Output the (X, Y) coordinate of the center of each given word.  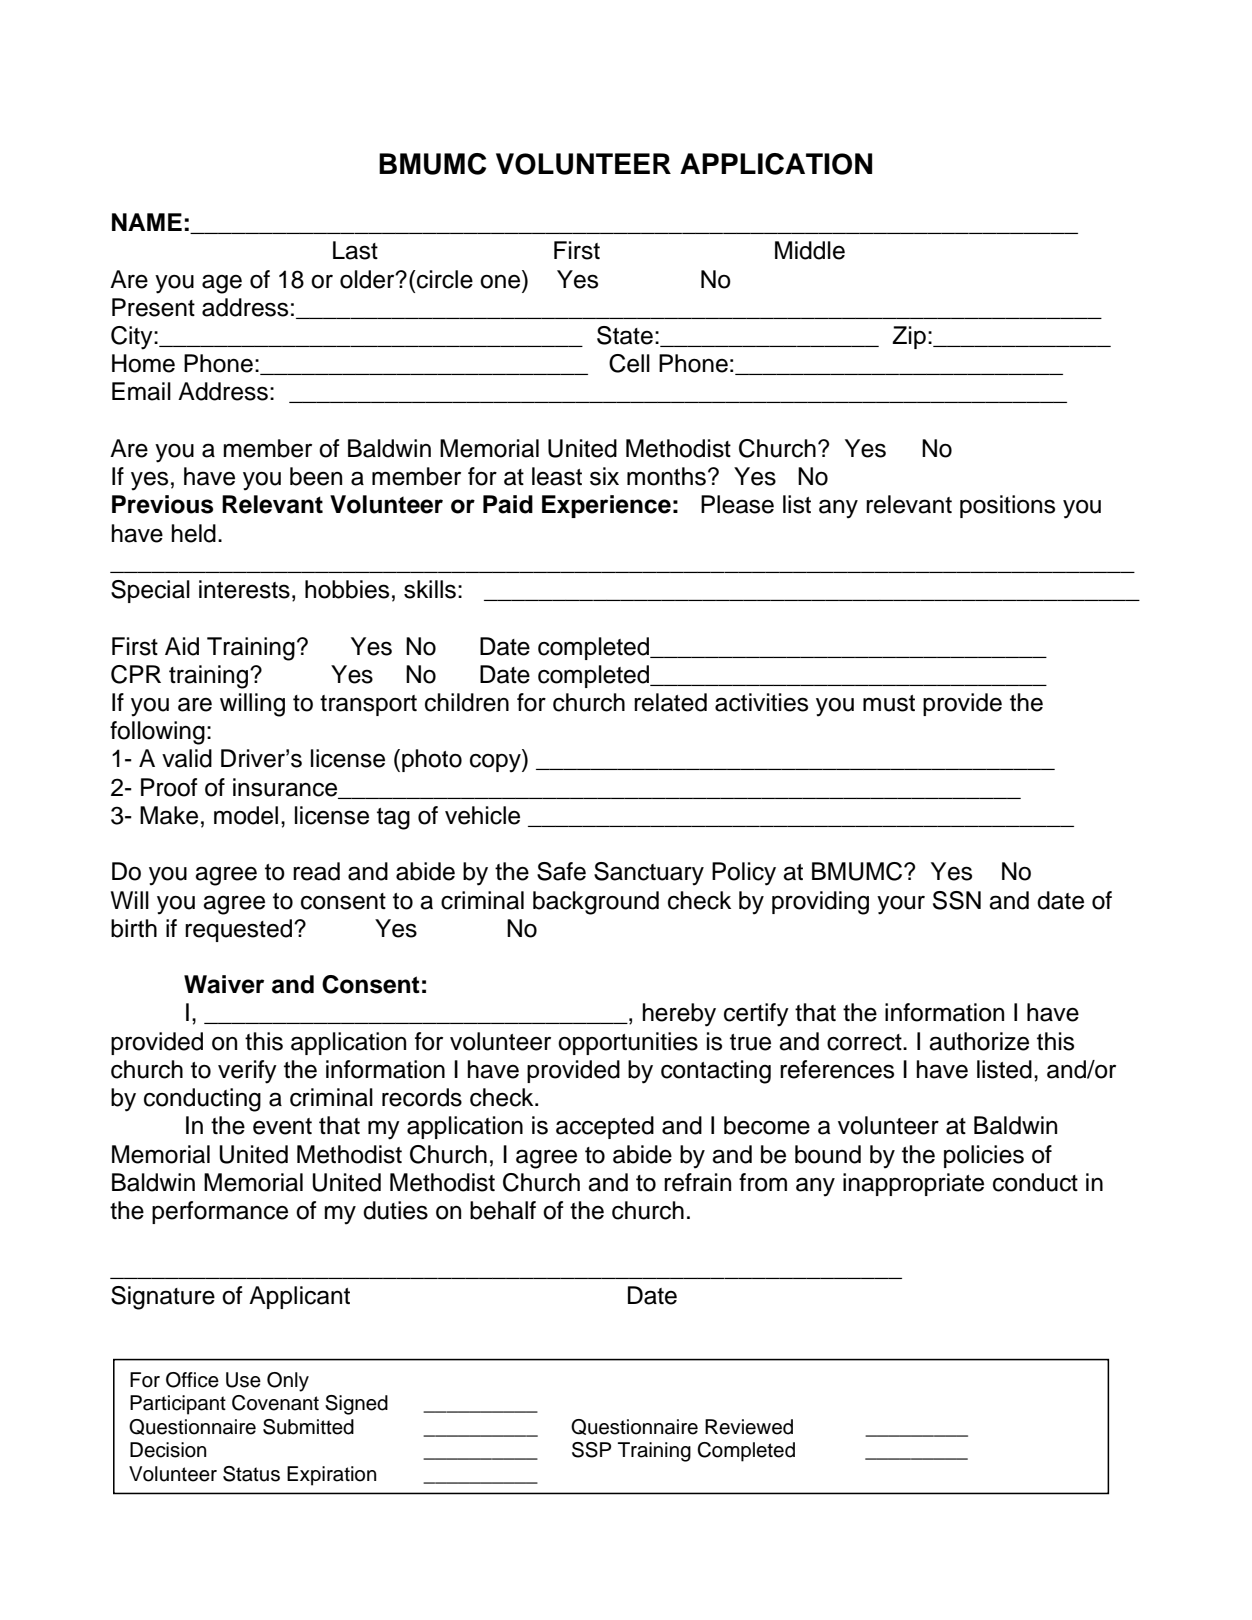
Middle (810, 250)
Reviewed (749, 1427)
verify (247, 1072)
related (670, 702)
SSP (591, 1450)
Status (251, 1474)
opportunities (628, 1043)
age (222, 284)
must (889, 703)
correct (865, 1042)
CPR (136, 674)
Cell (629, 363)
